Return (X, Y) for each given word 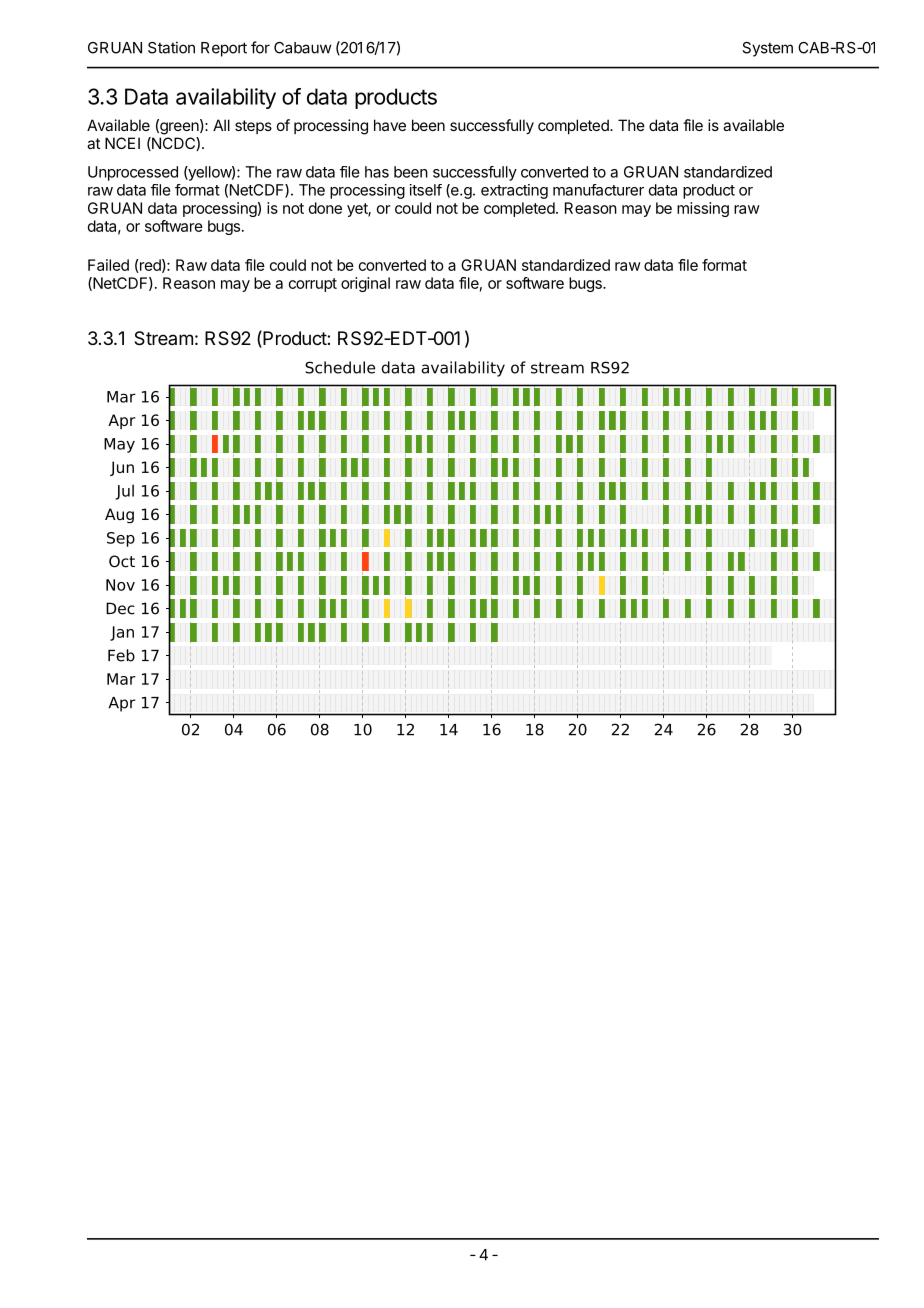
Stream (163, 338)
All (221, 125)
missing (703, 209)
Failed (108, 265)
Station (171, 47)
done (325, 208)
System (767, 49)
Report (224, 49)
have (390, 125)
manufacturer (598, 190)
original (365, 284)
